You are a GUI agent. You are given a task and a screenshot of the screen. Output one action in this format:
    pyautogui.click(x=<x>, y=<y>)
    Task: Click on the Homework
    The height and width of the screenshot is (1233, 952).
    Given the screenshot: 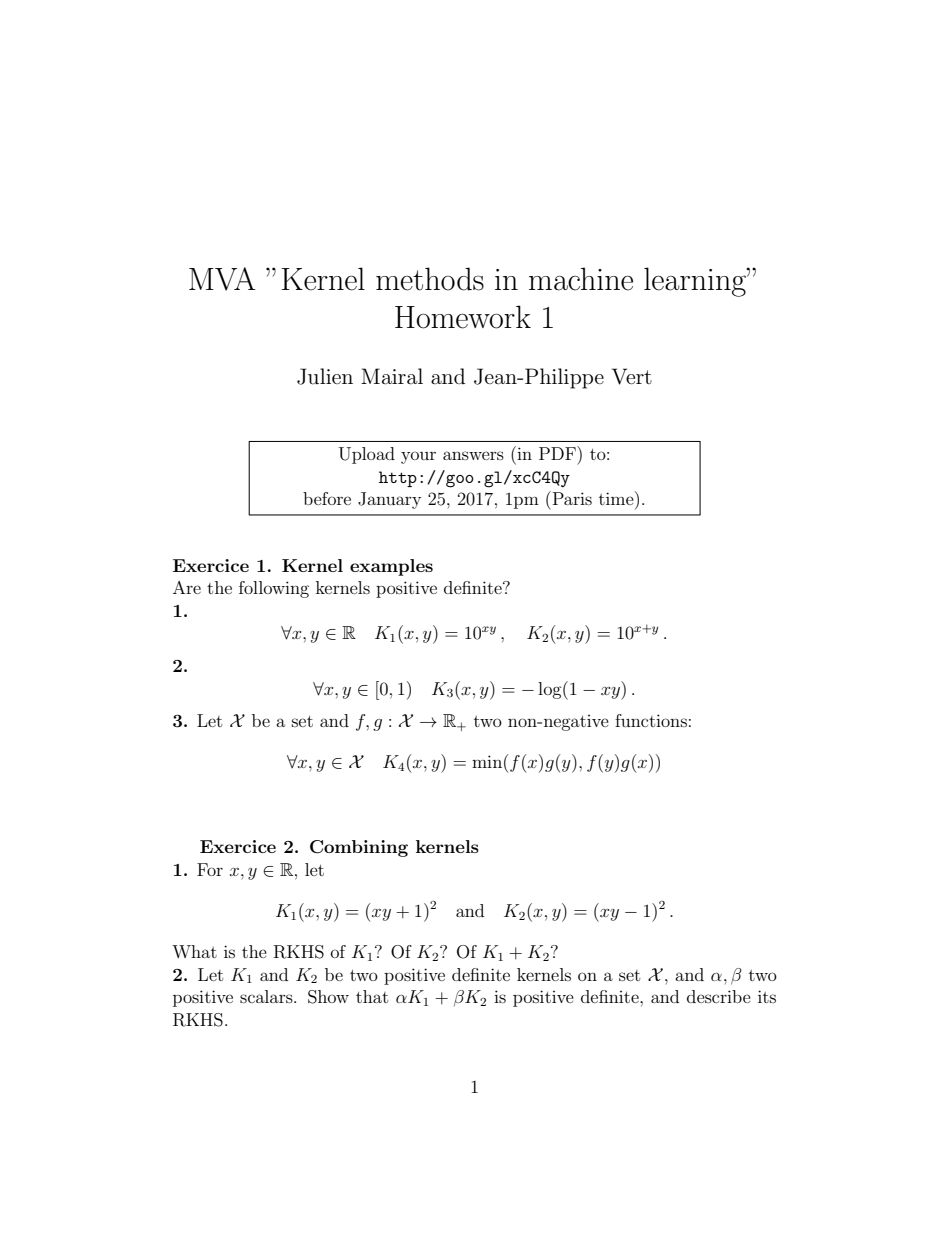 What is the action you would take?
    pyautogui.click(x=463, y=317)
